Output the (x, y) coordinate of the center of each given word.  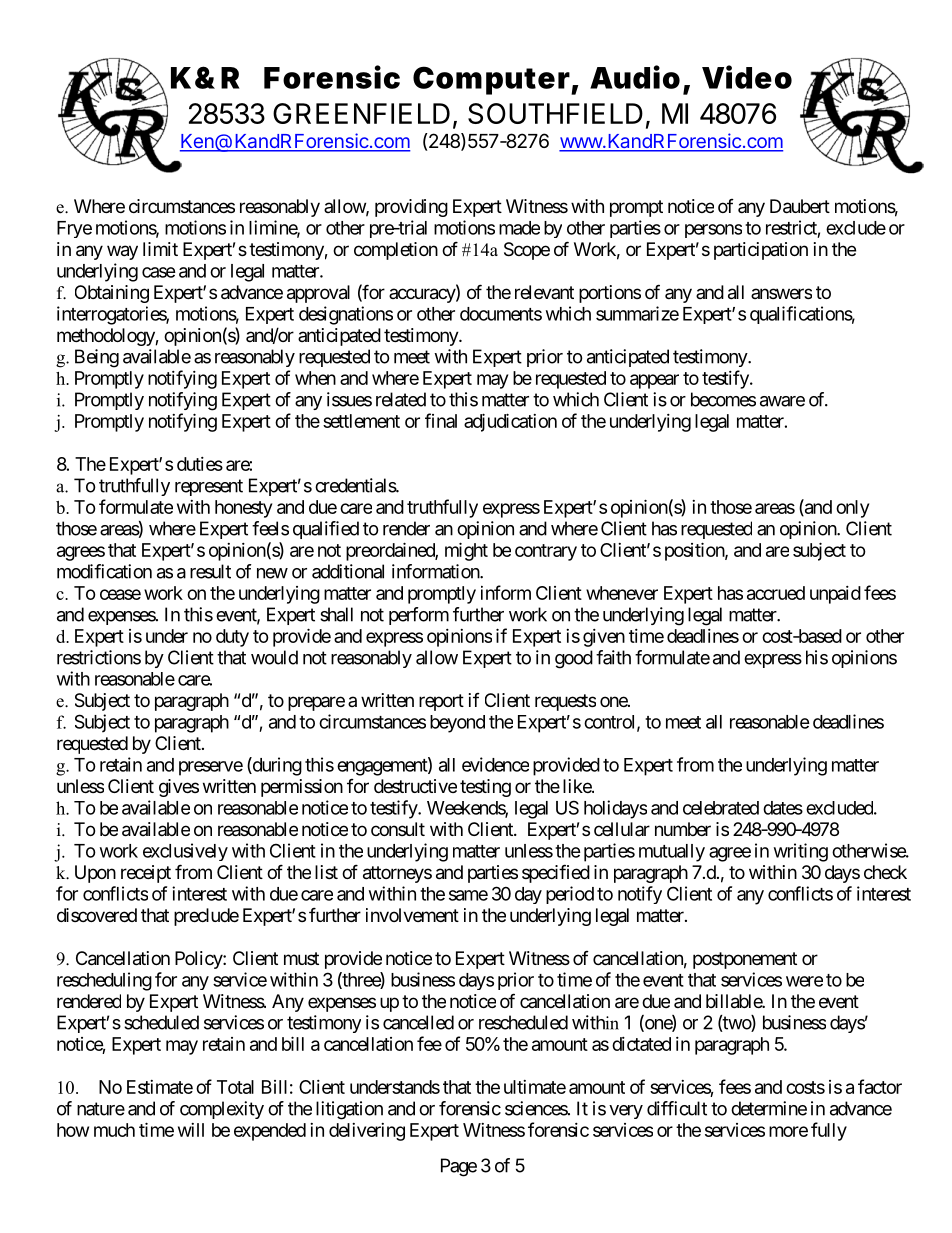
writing (801, 852)
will (191, 1130)
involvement (412, 915)
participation (761, 251)
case (159, 272)
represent (209, 487)
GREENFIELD (361, 113)
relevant (544, 292)
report (441, 702)
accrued (776, 593)
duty (232, 638)
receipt (146, 874)
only (852, 509)
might (466, 551)
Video (747, 77)
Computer (491, 80)
